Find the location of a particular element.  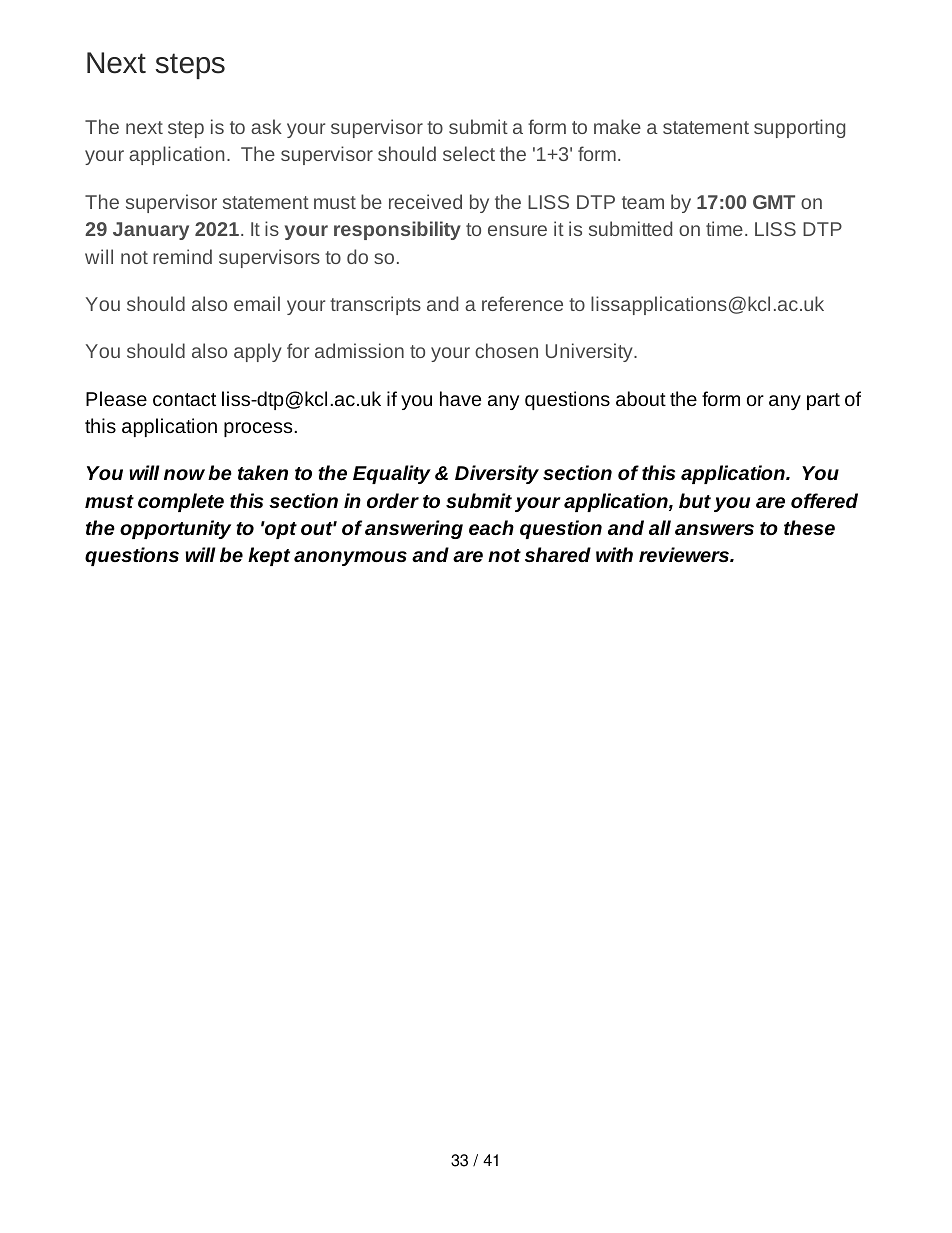

chosen is located at coordinates (506, 350).
